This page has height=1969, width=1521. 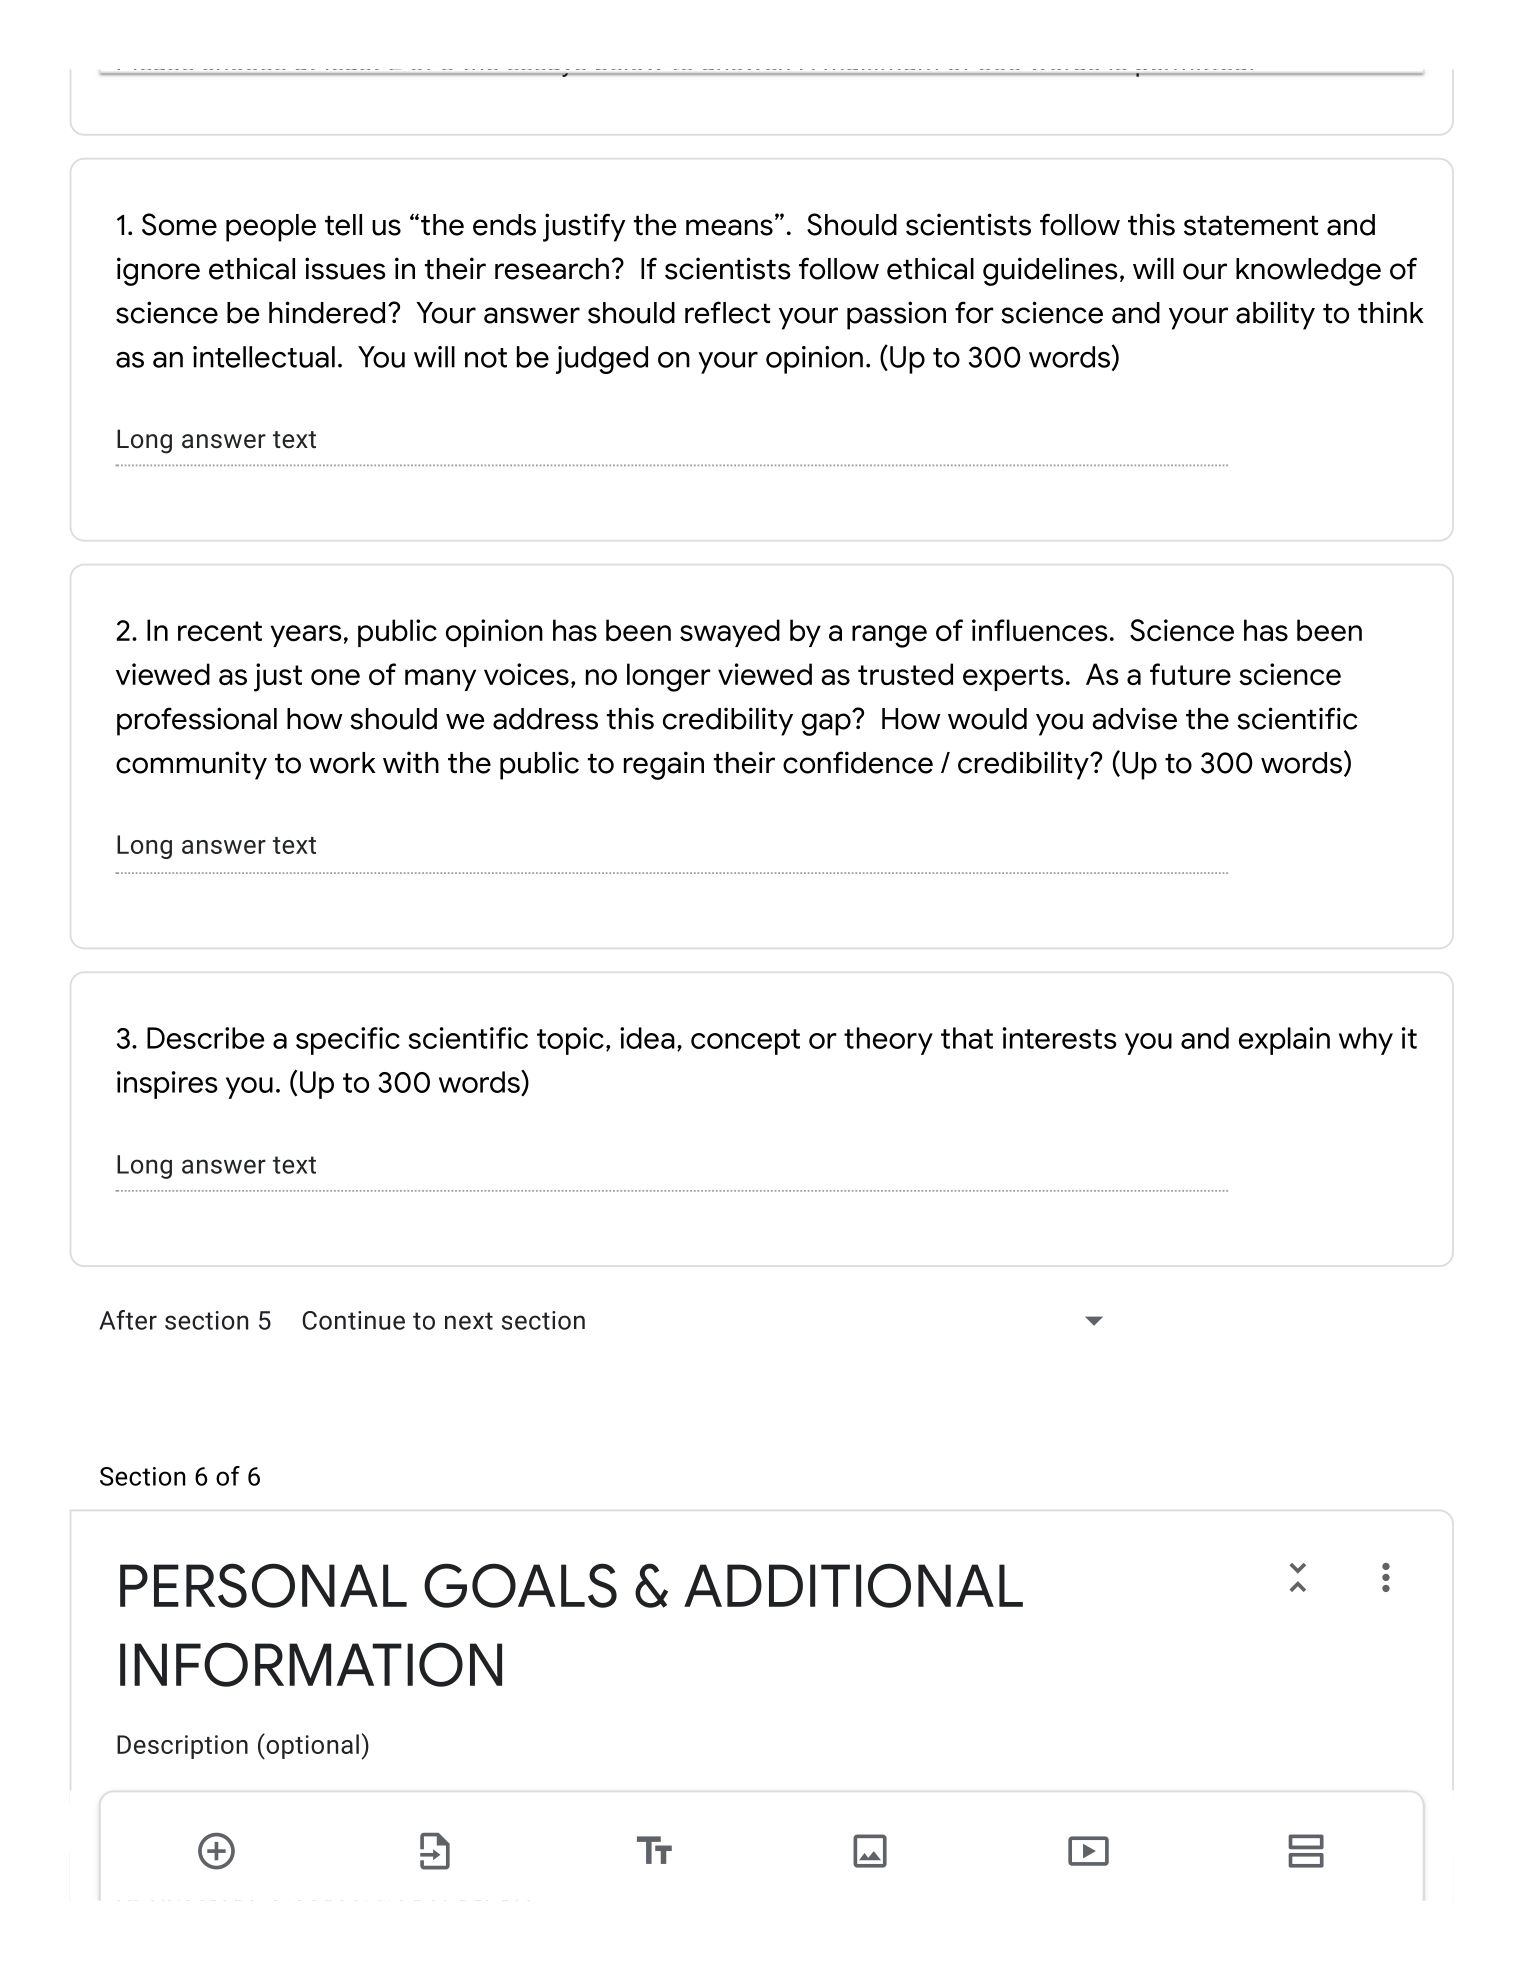 I want to click on INFORMATION, so click(x=311, y=1664).
